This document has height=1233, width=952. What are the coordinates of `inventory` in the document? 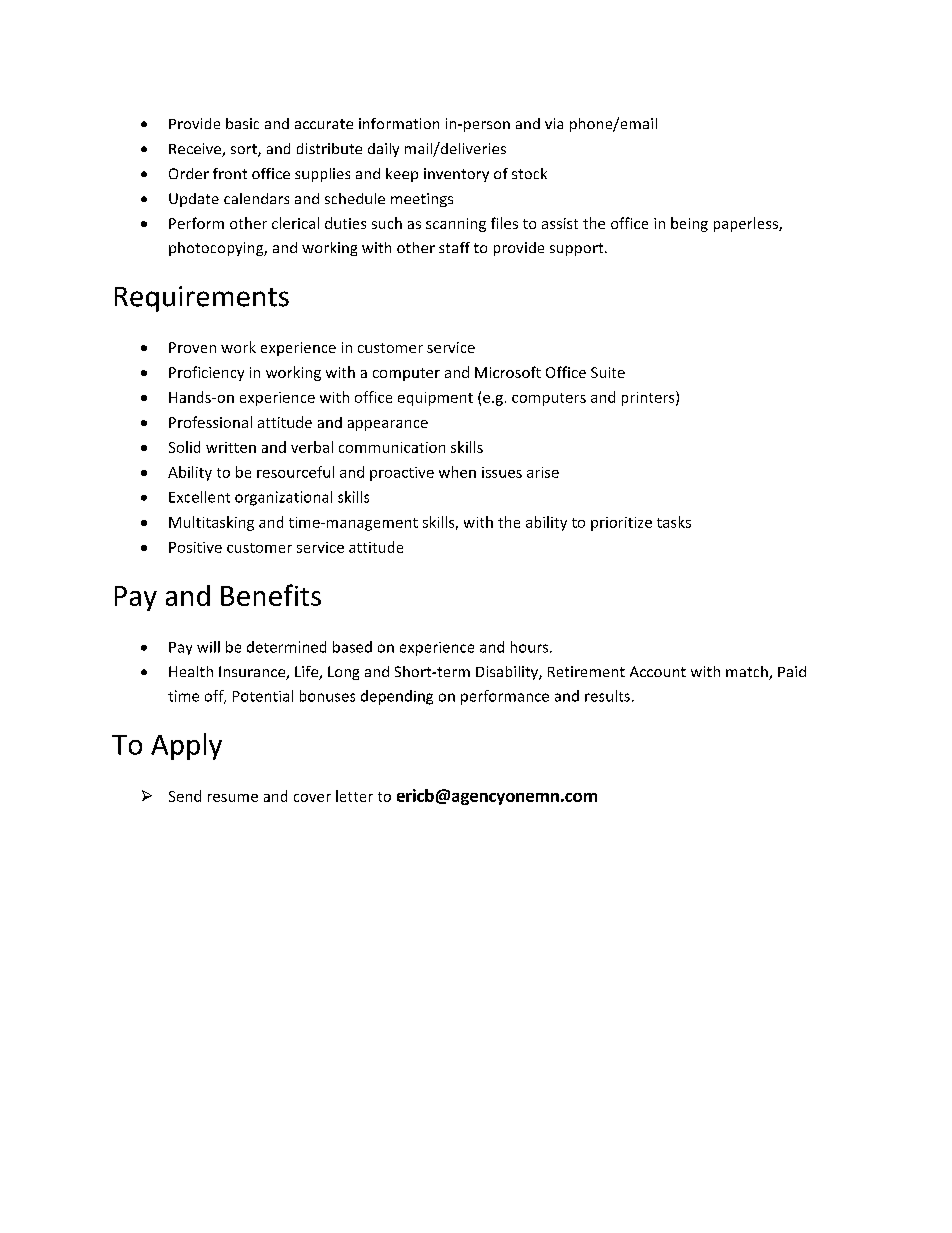 It's located at (456, 175).
